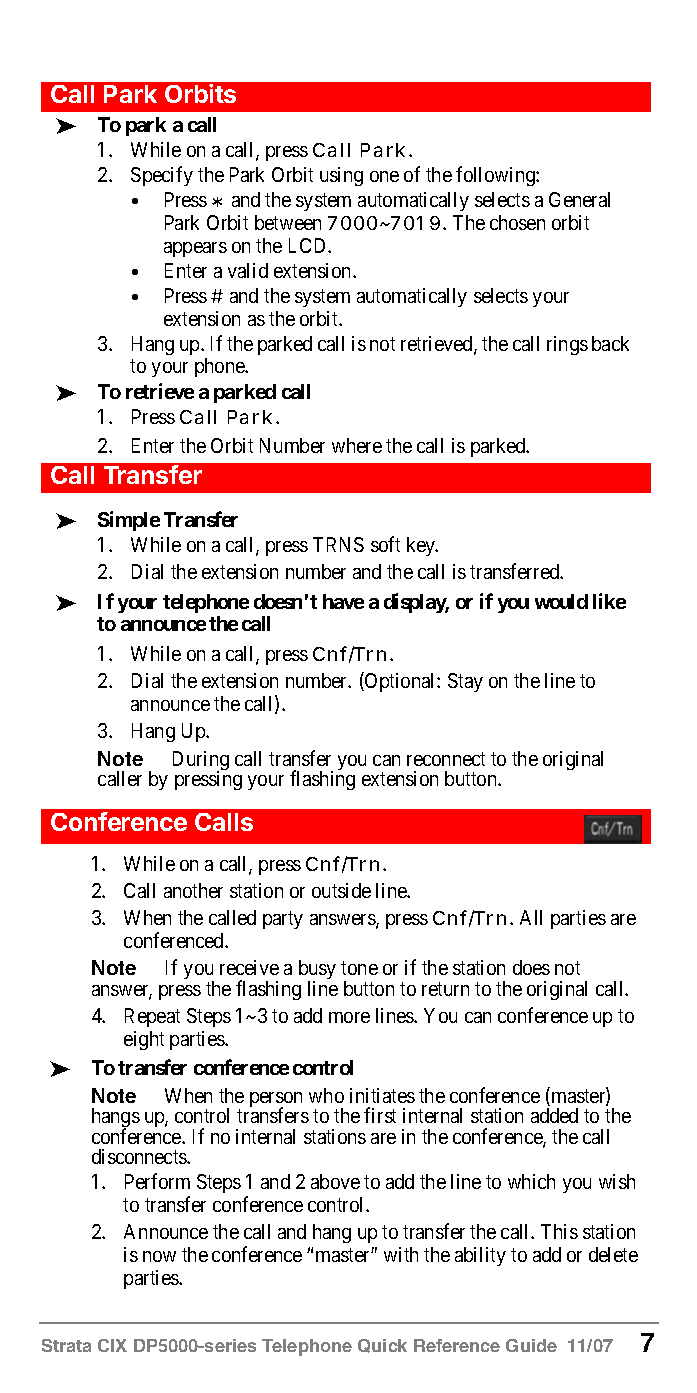  Describe the element at coordinates (359, 968) in the page. I see `tone` at that location.
